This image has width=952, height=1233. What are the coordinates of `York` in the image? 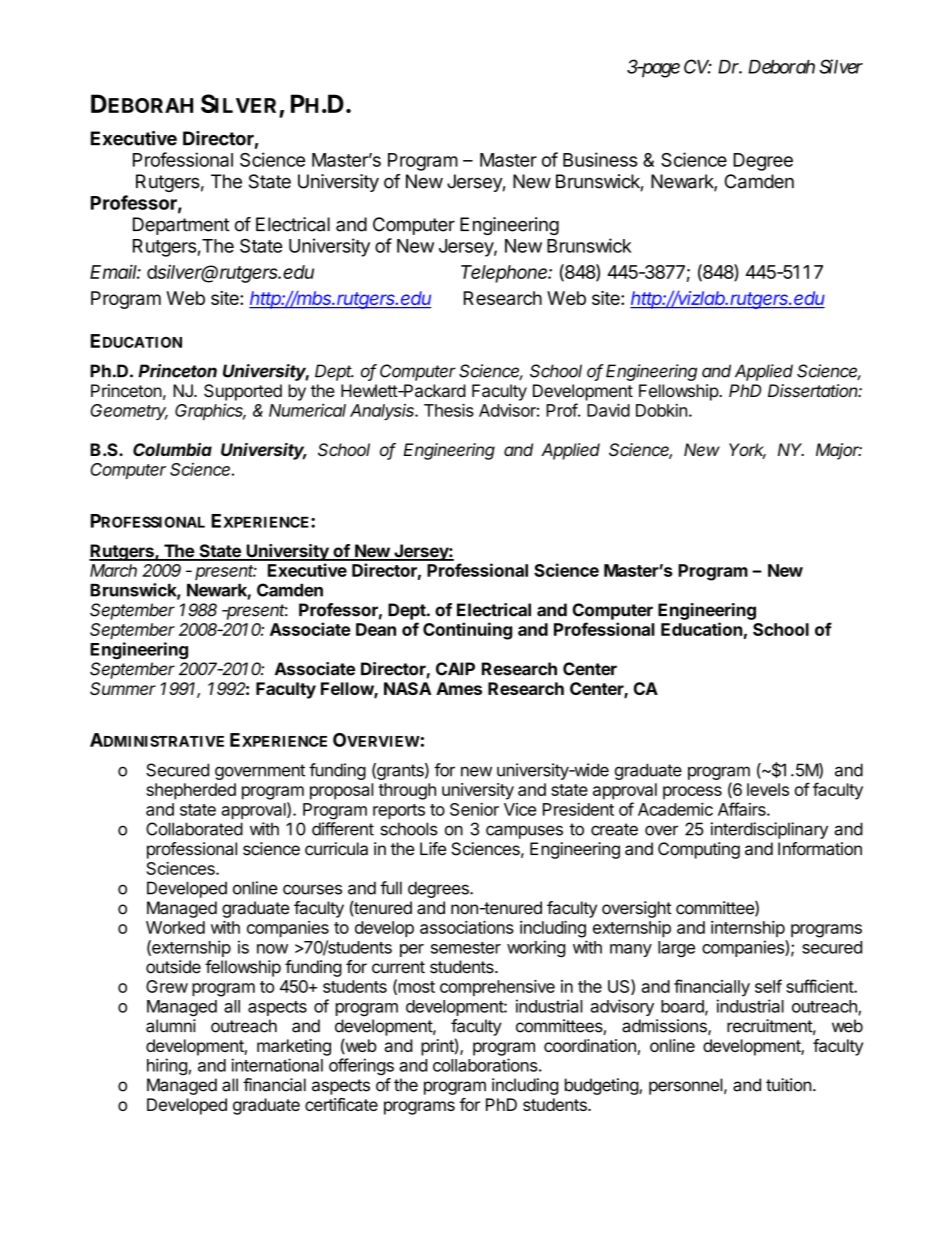 It's located at (747, 451).
